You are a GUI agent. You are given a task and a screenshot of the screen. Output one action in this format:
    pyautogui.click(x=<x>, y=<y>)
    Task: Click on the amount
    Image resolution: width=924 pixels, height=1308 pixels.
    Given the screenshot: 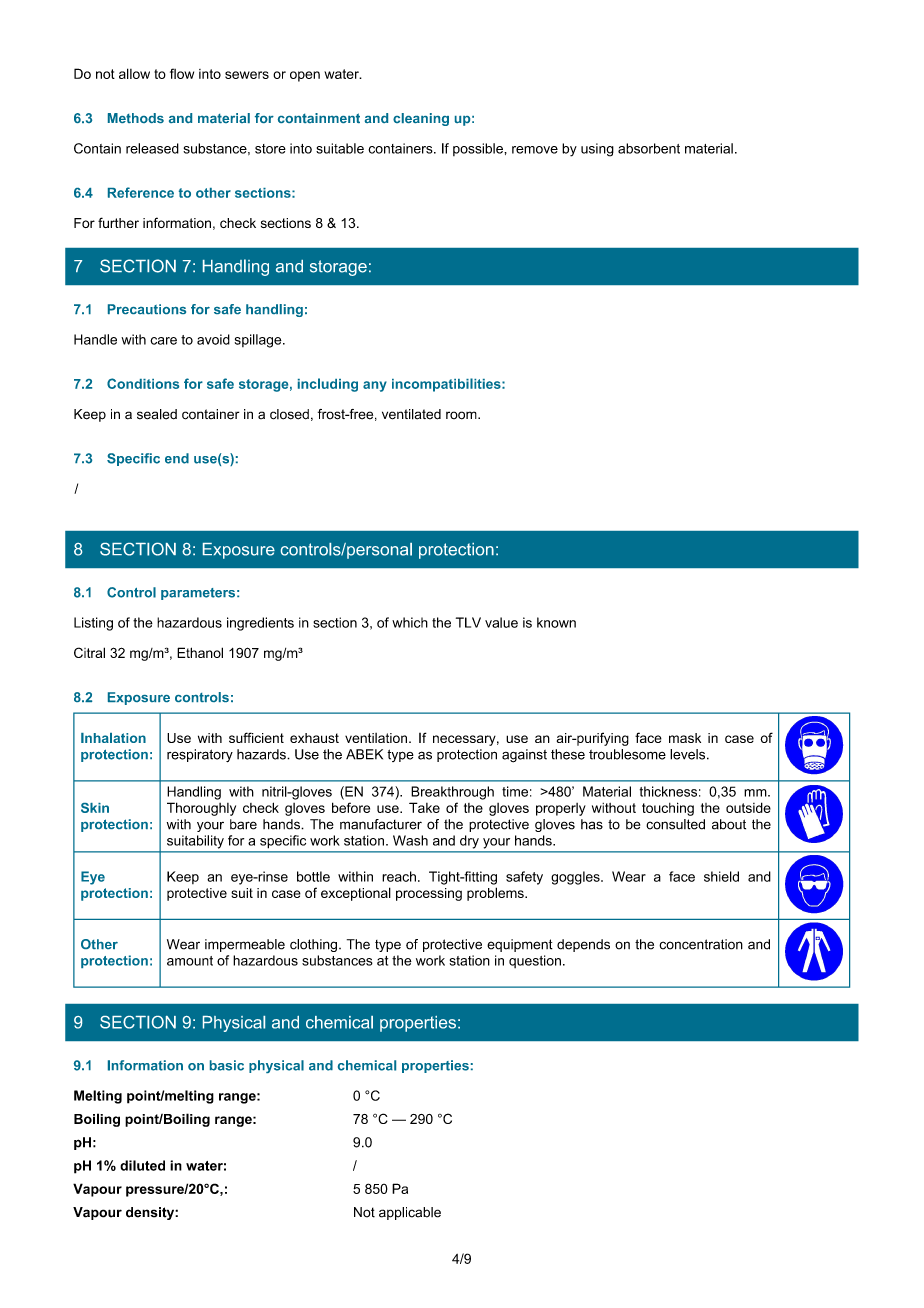 What is the action you would take?
    pyautogui.click(x=190, y=961)
